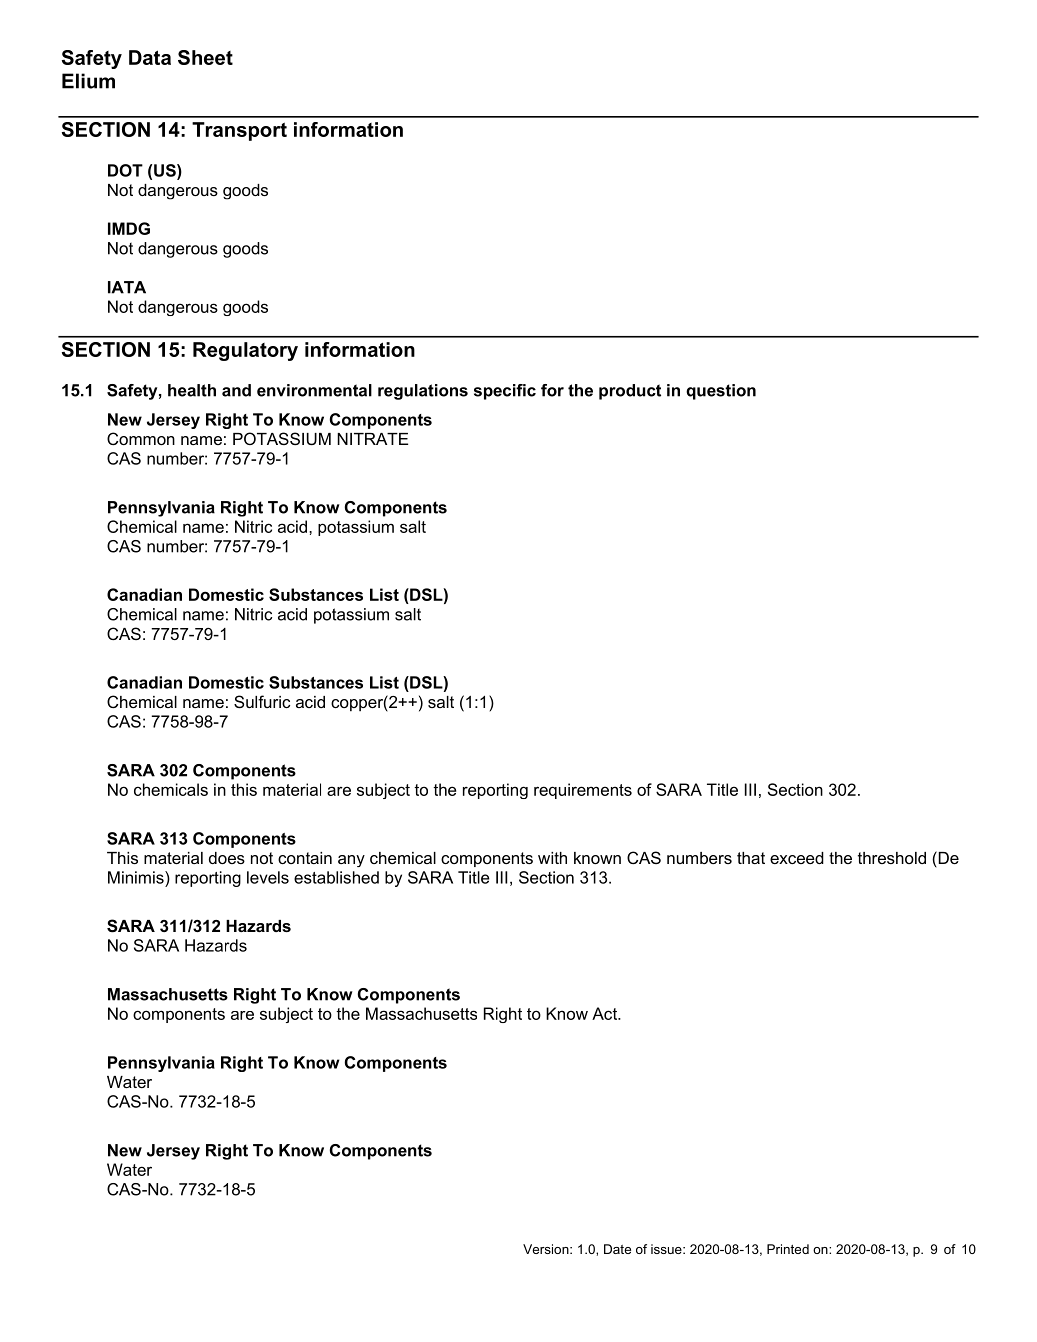 This screenshot has height=1342, width=1037. Describe the element at coordinates (205, 57) in the screenshot. I see `Sheet` at that location.
